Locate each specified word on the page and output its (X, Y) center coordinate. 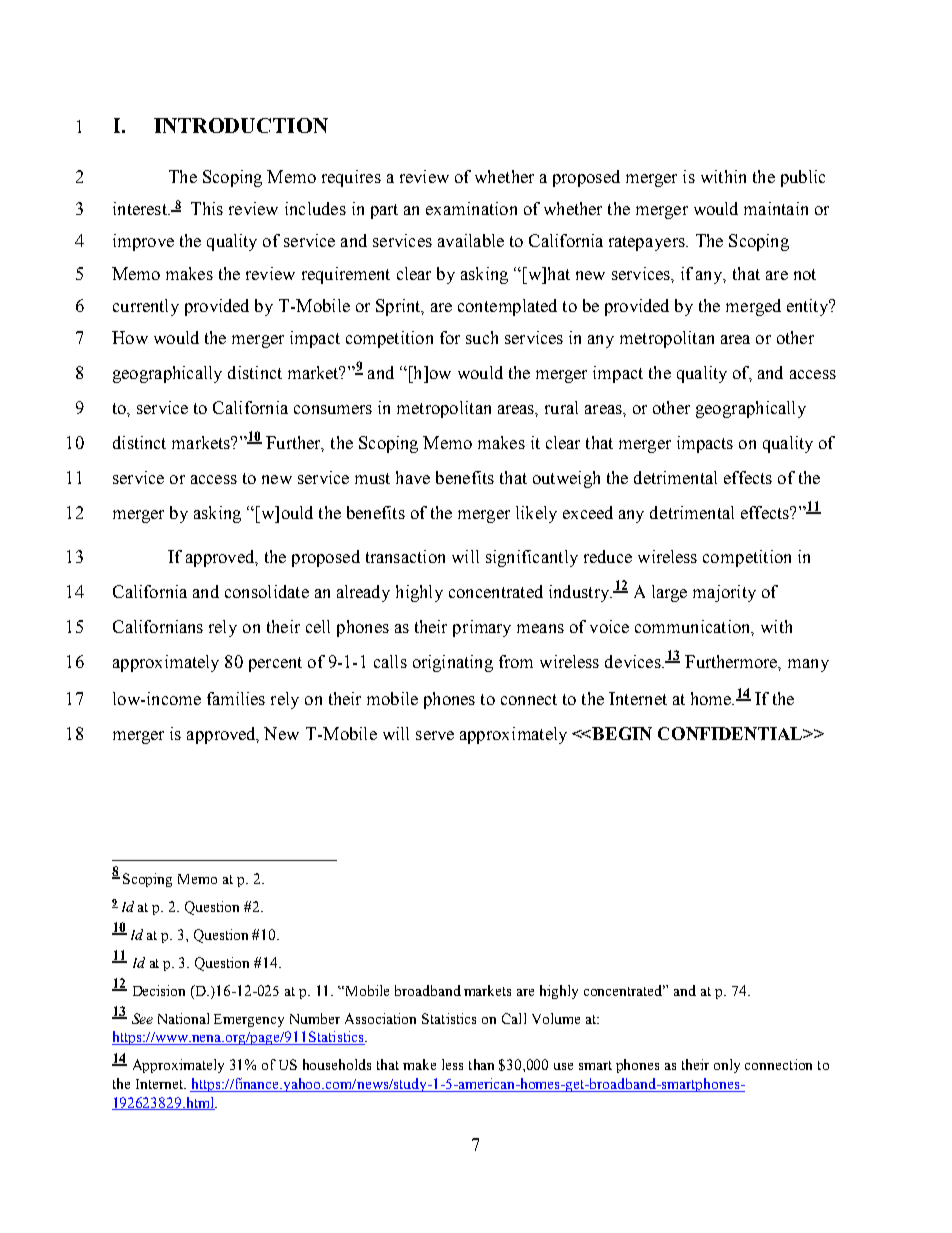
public (803, 178)
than (481, 1064)
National (183, 1018)
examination (471, 208)
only (727, 1066)
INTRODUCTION (241, 125)
